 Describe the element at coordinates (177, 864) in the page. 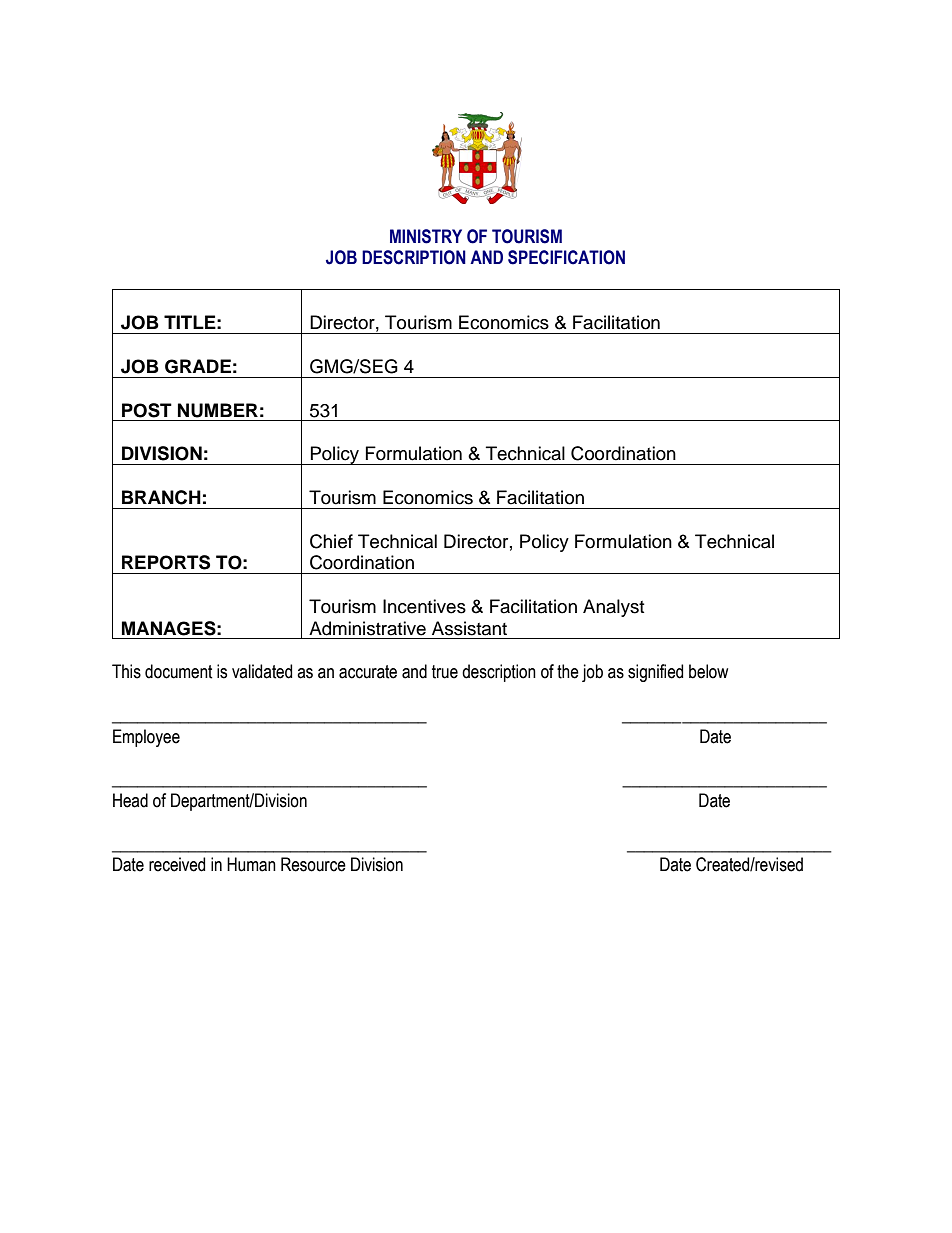

I see `received` at that location.
